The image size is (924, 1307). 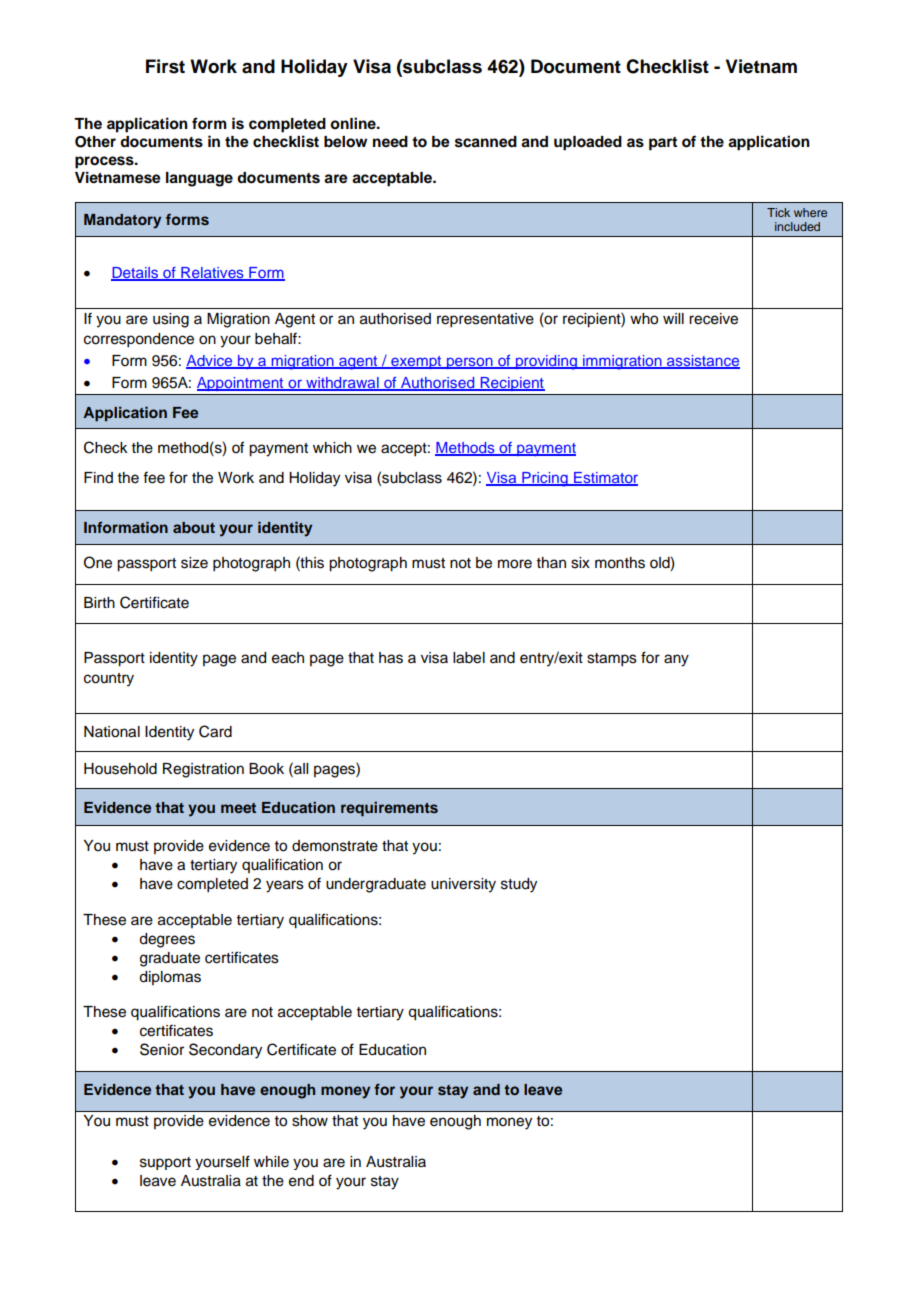 What do you see at coordinates (702, 362) in the document?
I see `assistance` at bounding box center [702, 362].
